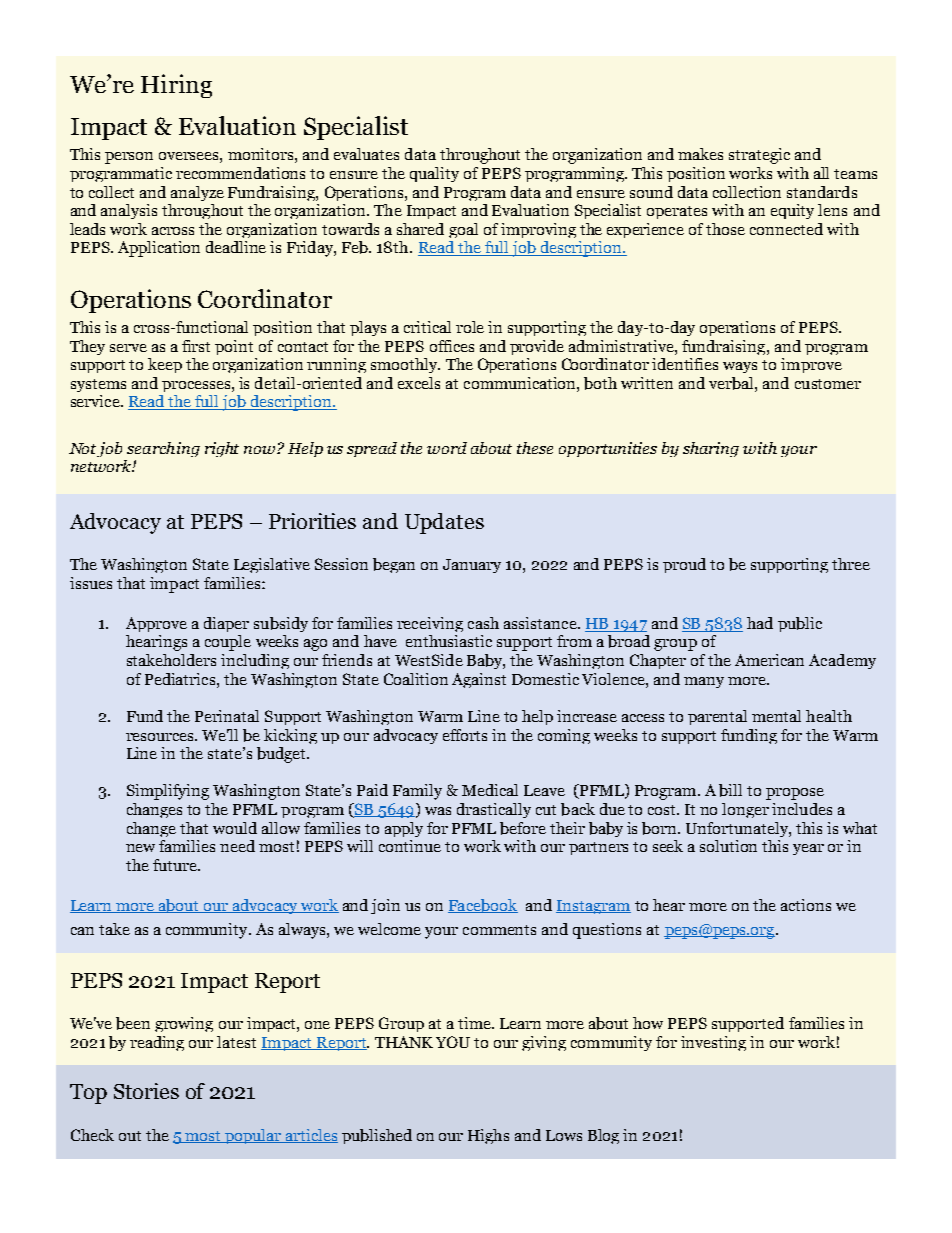  What do you see at coordinates (713, 1043) in the image?
I see `investing` at bounding box center [713, 1043].
